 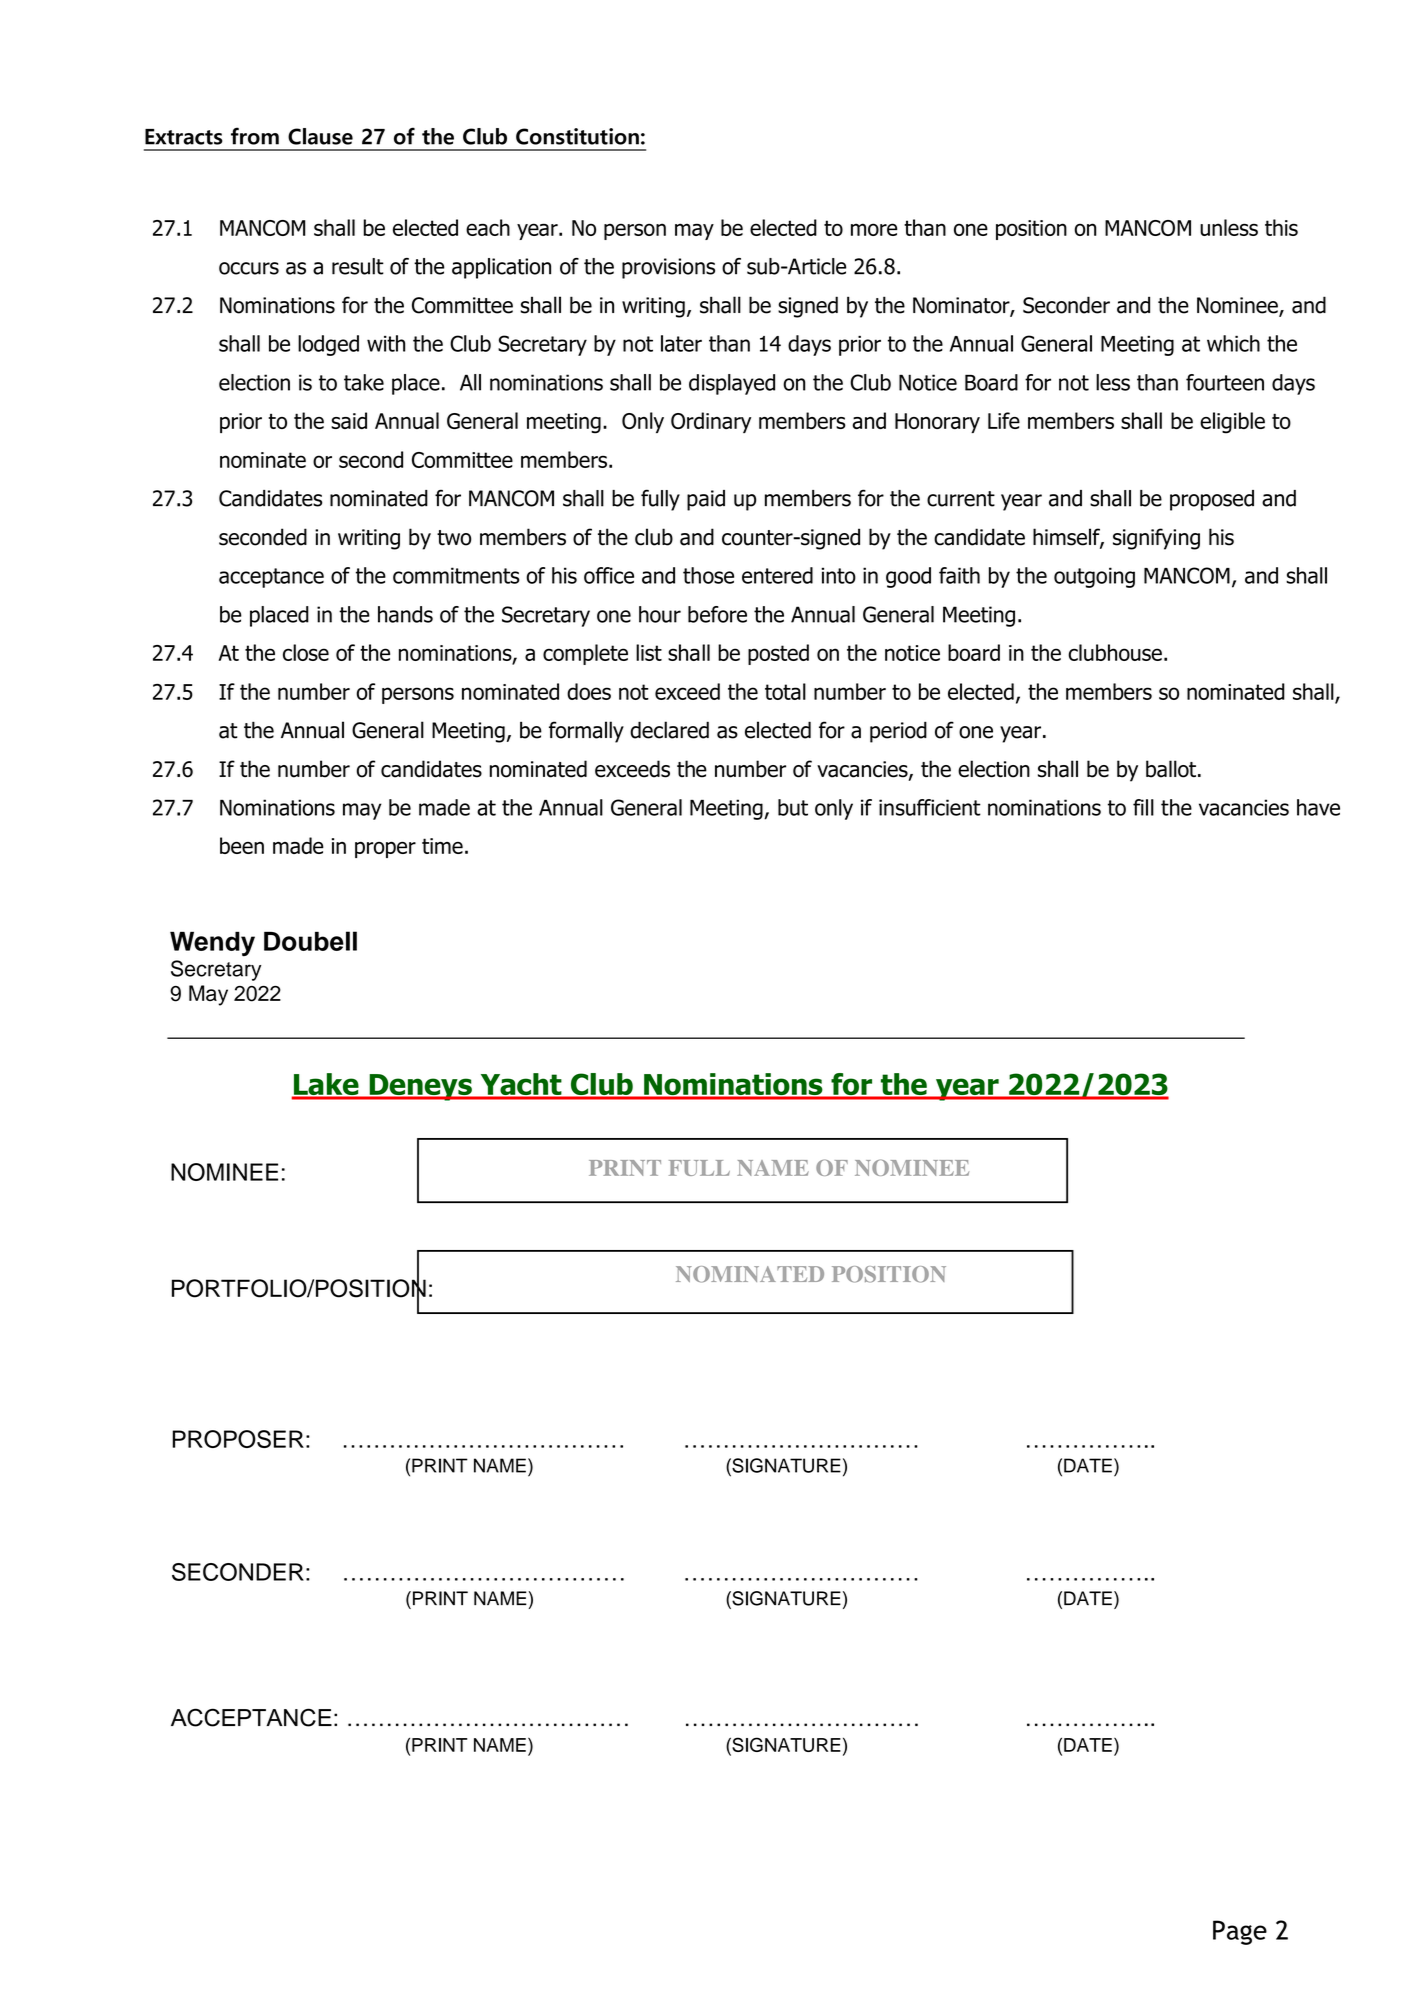 What do you see at coordinates (668, 268) in the document?
I see `provisions` at bounding box center [668, 268].
